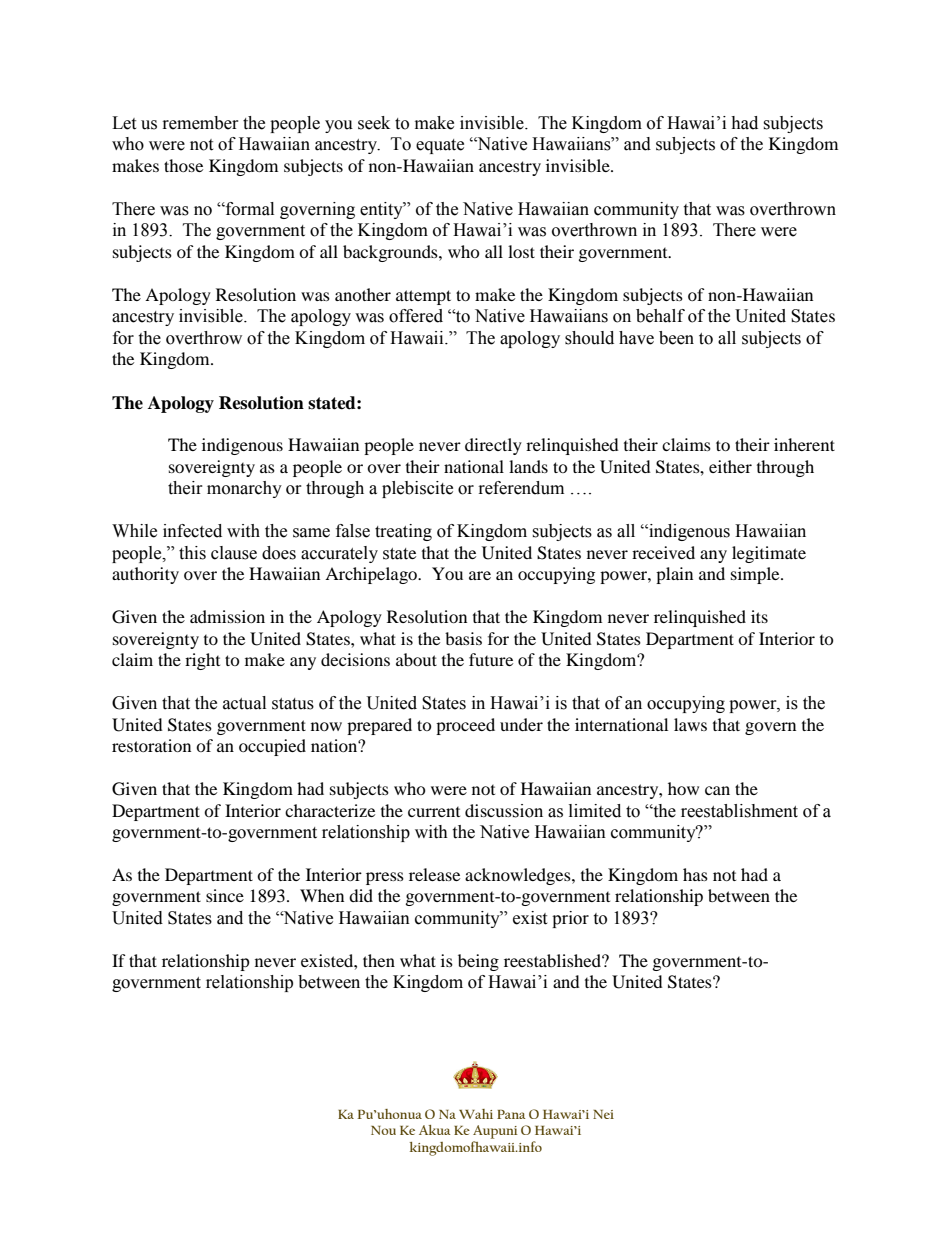  I want to click on behalf, so click(660, 316).
